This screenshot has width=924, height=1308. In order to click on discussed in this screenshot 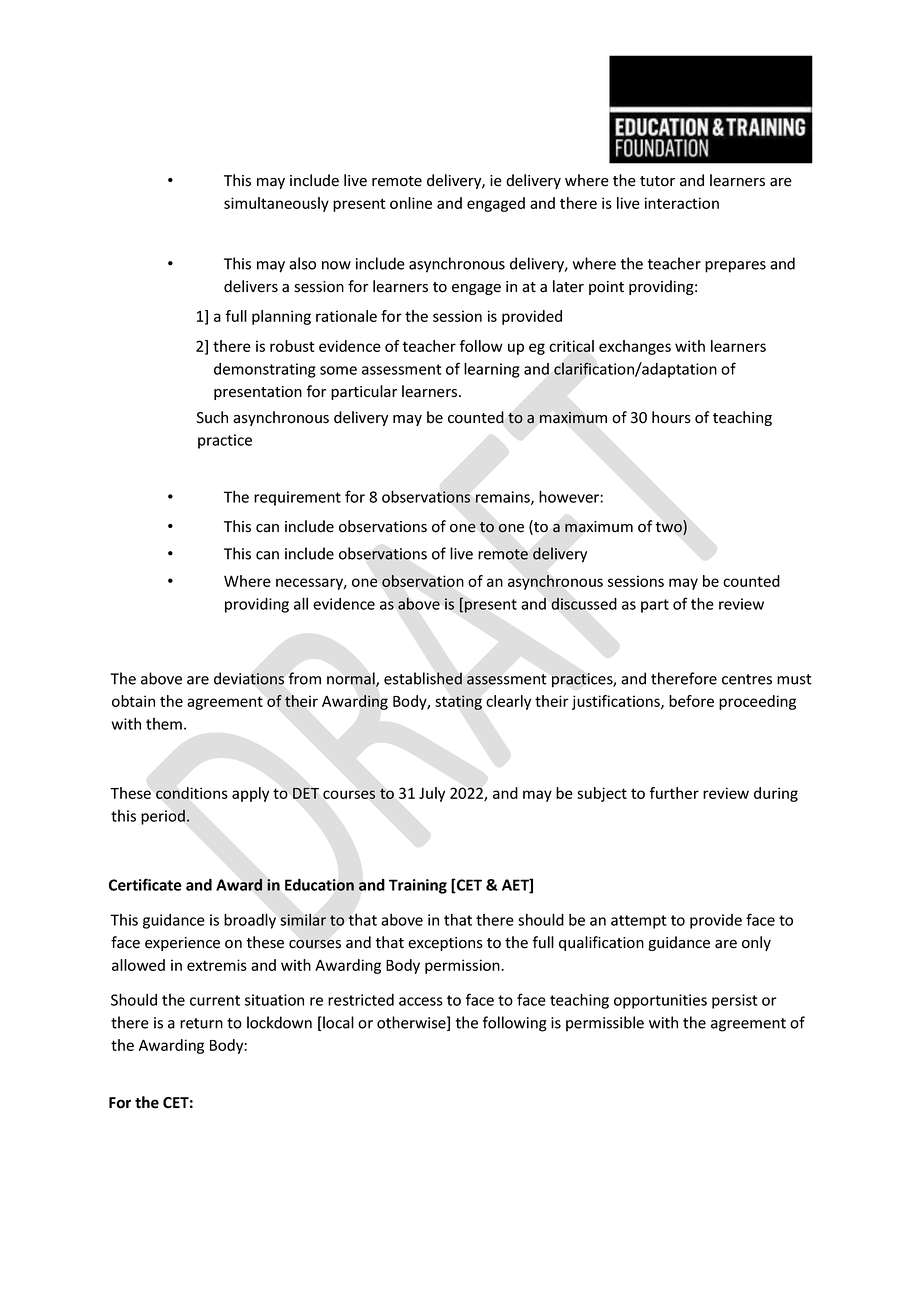, I will do `click(584, 603)`.
